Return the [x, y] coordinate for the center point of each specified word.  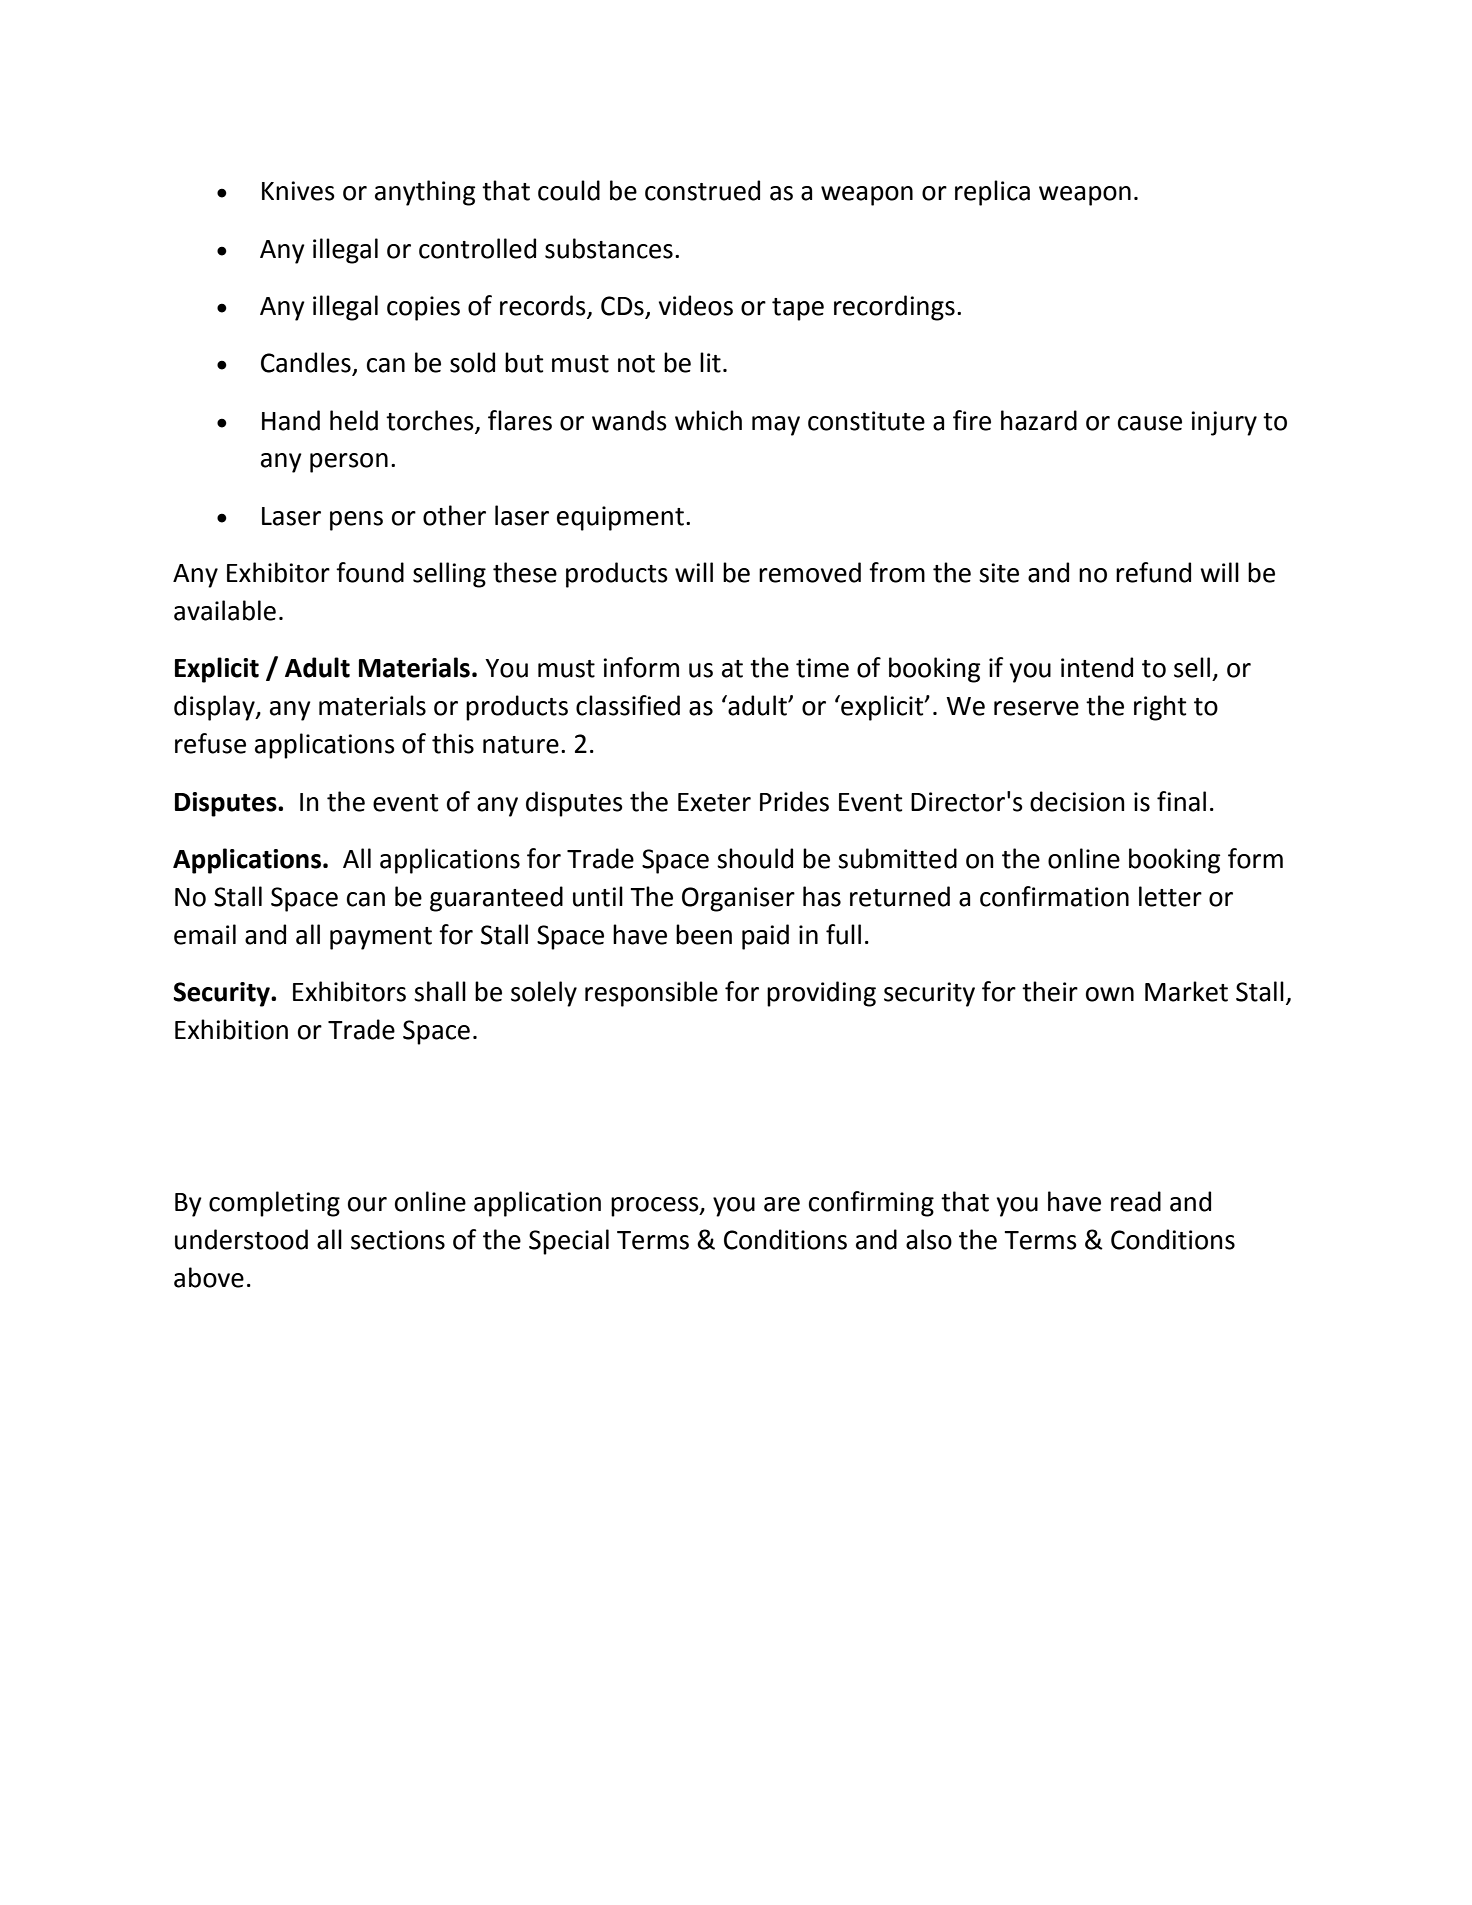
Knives [298, 191]
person [349, 463]
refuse [210, 743]
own [1110, 994]
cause [1150, 423]
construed [702, 190]
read [1136, 1201]
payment [381, 938]
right [1160, 708]
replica [992, 193]
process [656, 1207]
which [708, 420]
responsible [651, 994]
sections [398, 1240]
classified [628, 705]
